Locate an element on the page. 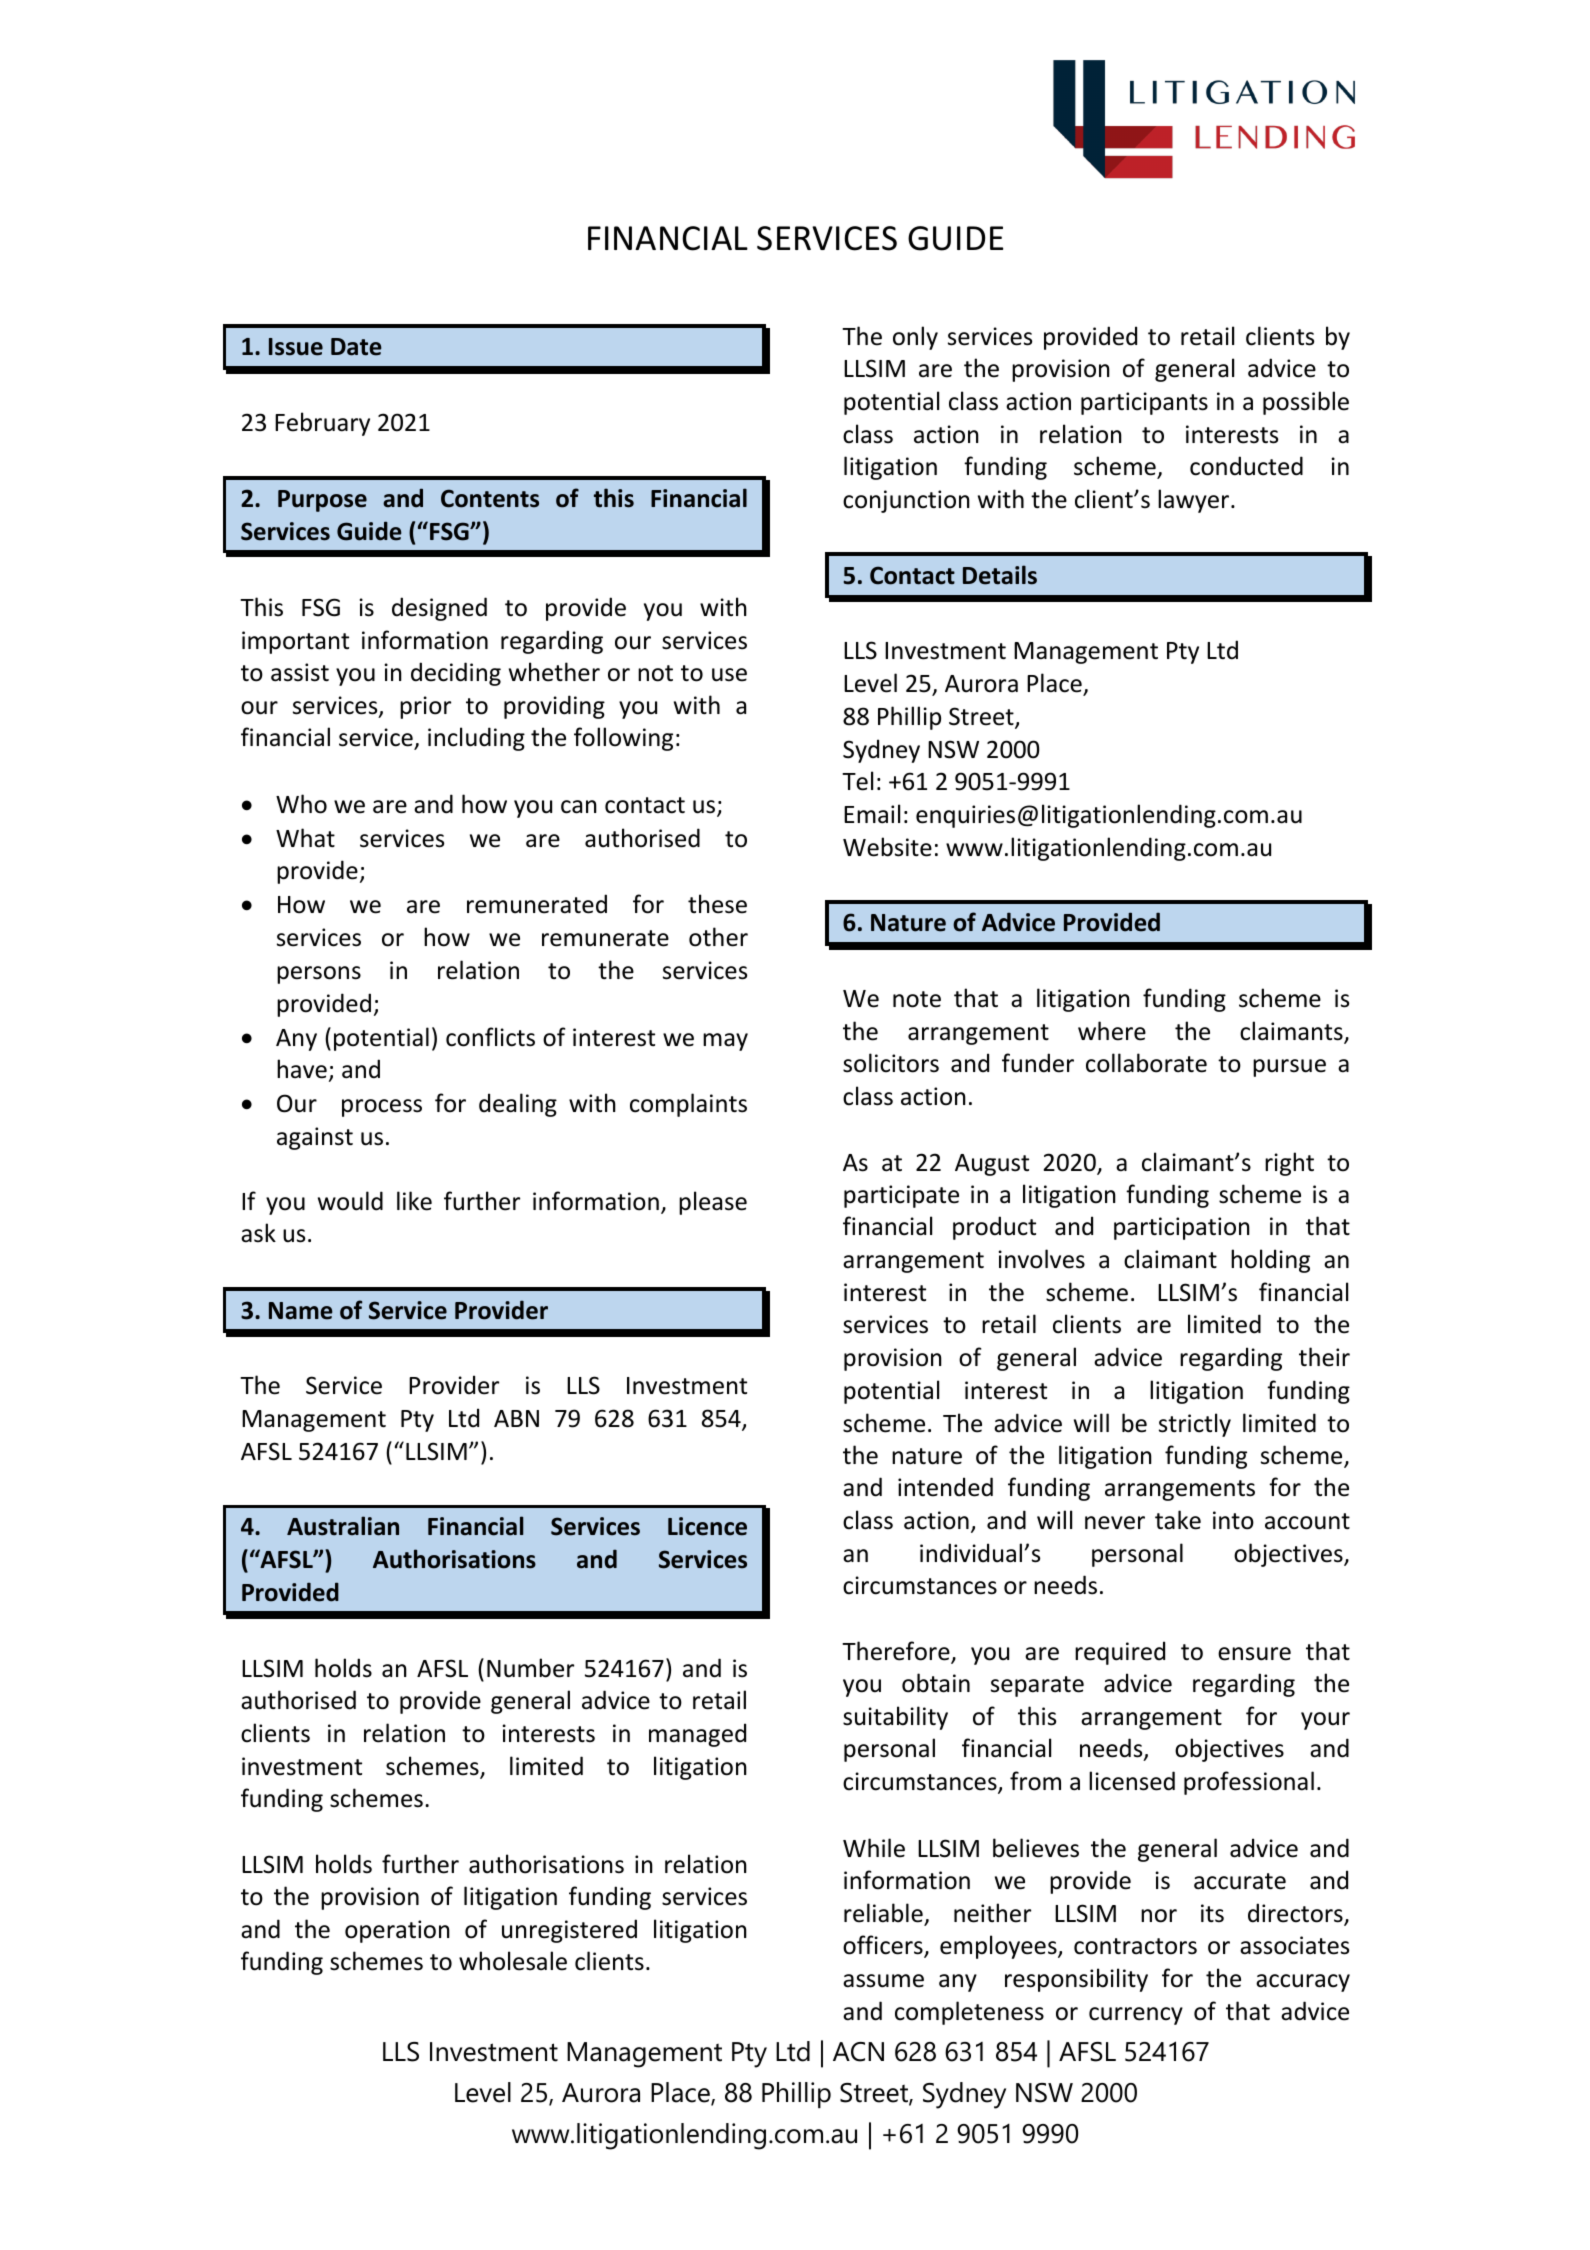 The image size is (1590, 2250). operation is located at coordinates (397, 1931).
